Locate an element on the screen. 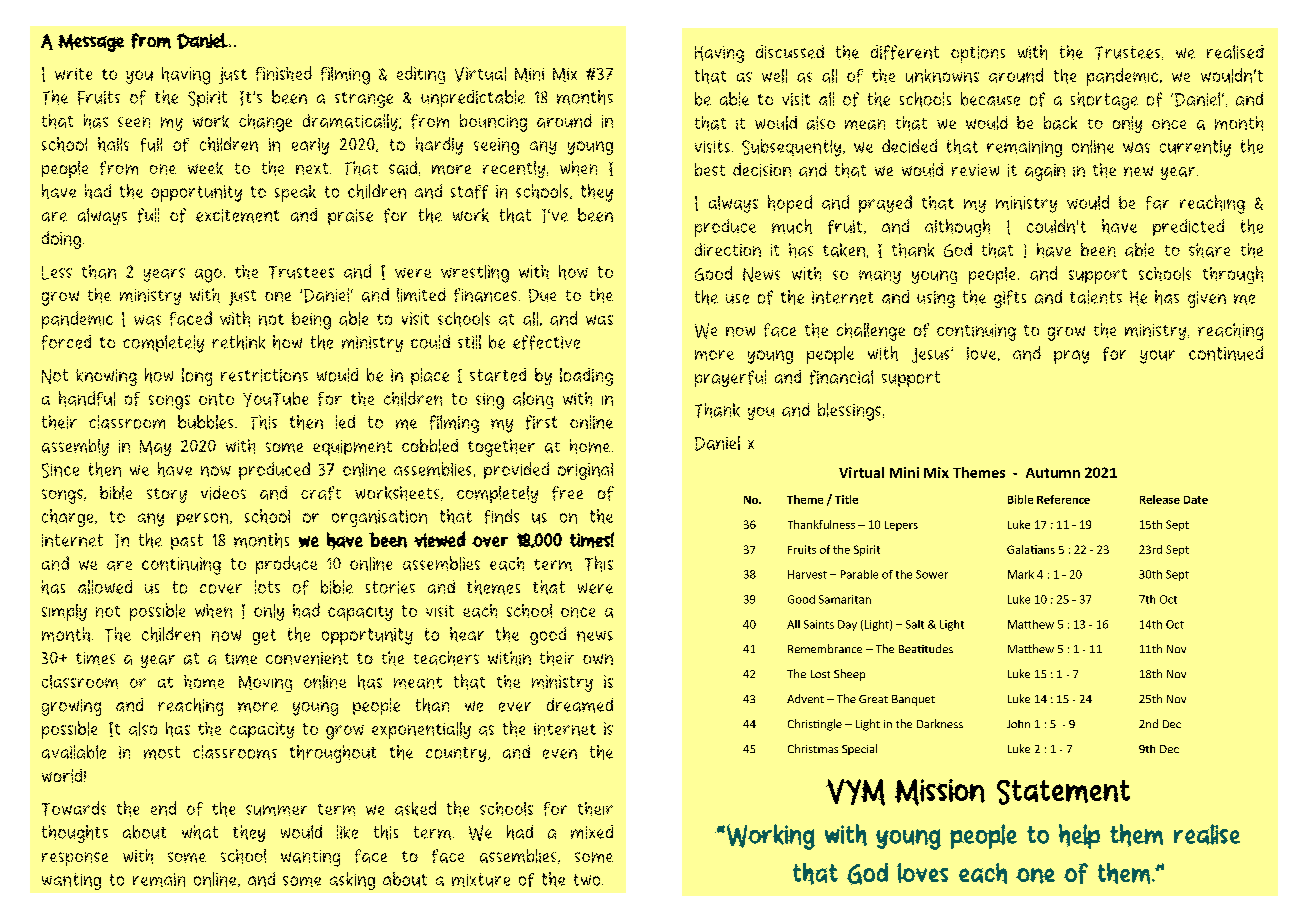 The width and height of the screenshot is (1308, 924). talents is located at coordinates (1096, 297).
